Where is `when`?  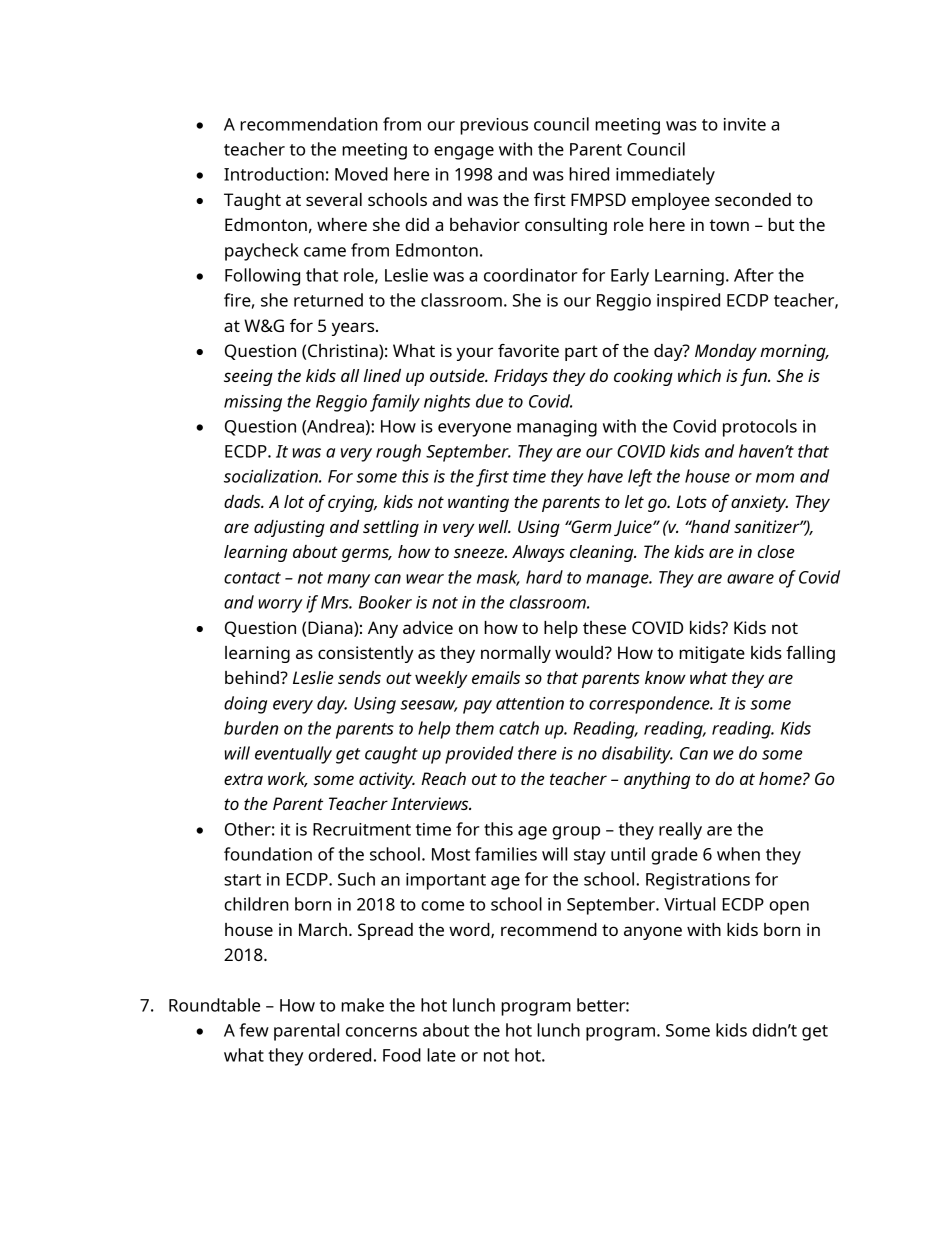
when is located at coordinates (738, 854).
